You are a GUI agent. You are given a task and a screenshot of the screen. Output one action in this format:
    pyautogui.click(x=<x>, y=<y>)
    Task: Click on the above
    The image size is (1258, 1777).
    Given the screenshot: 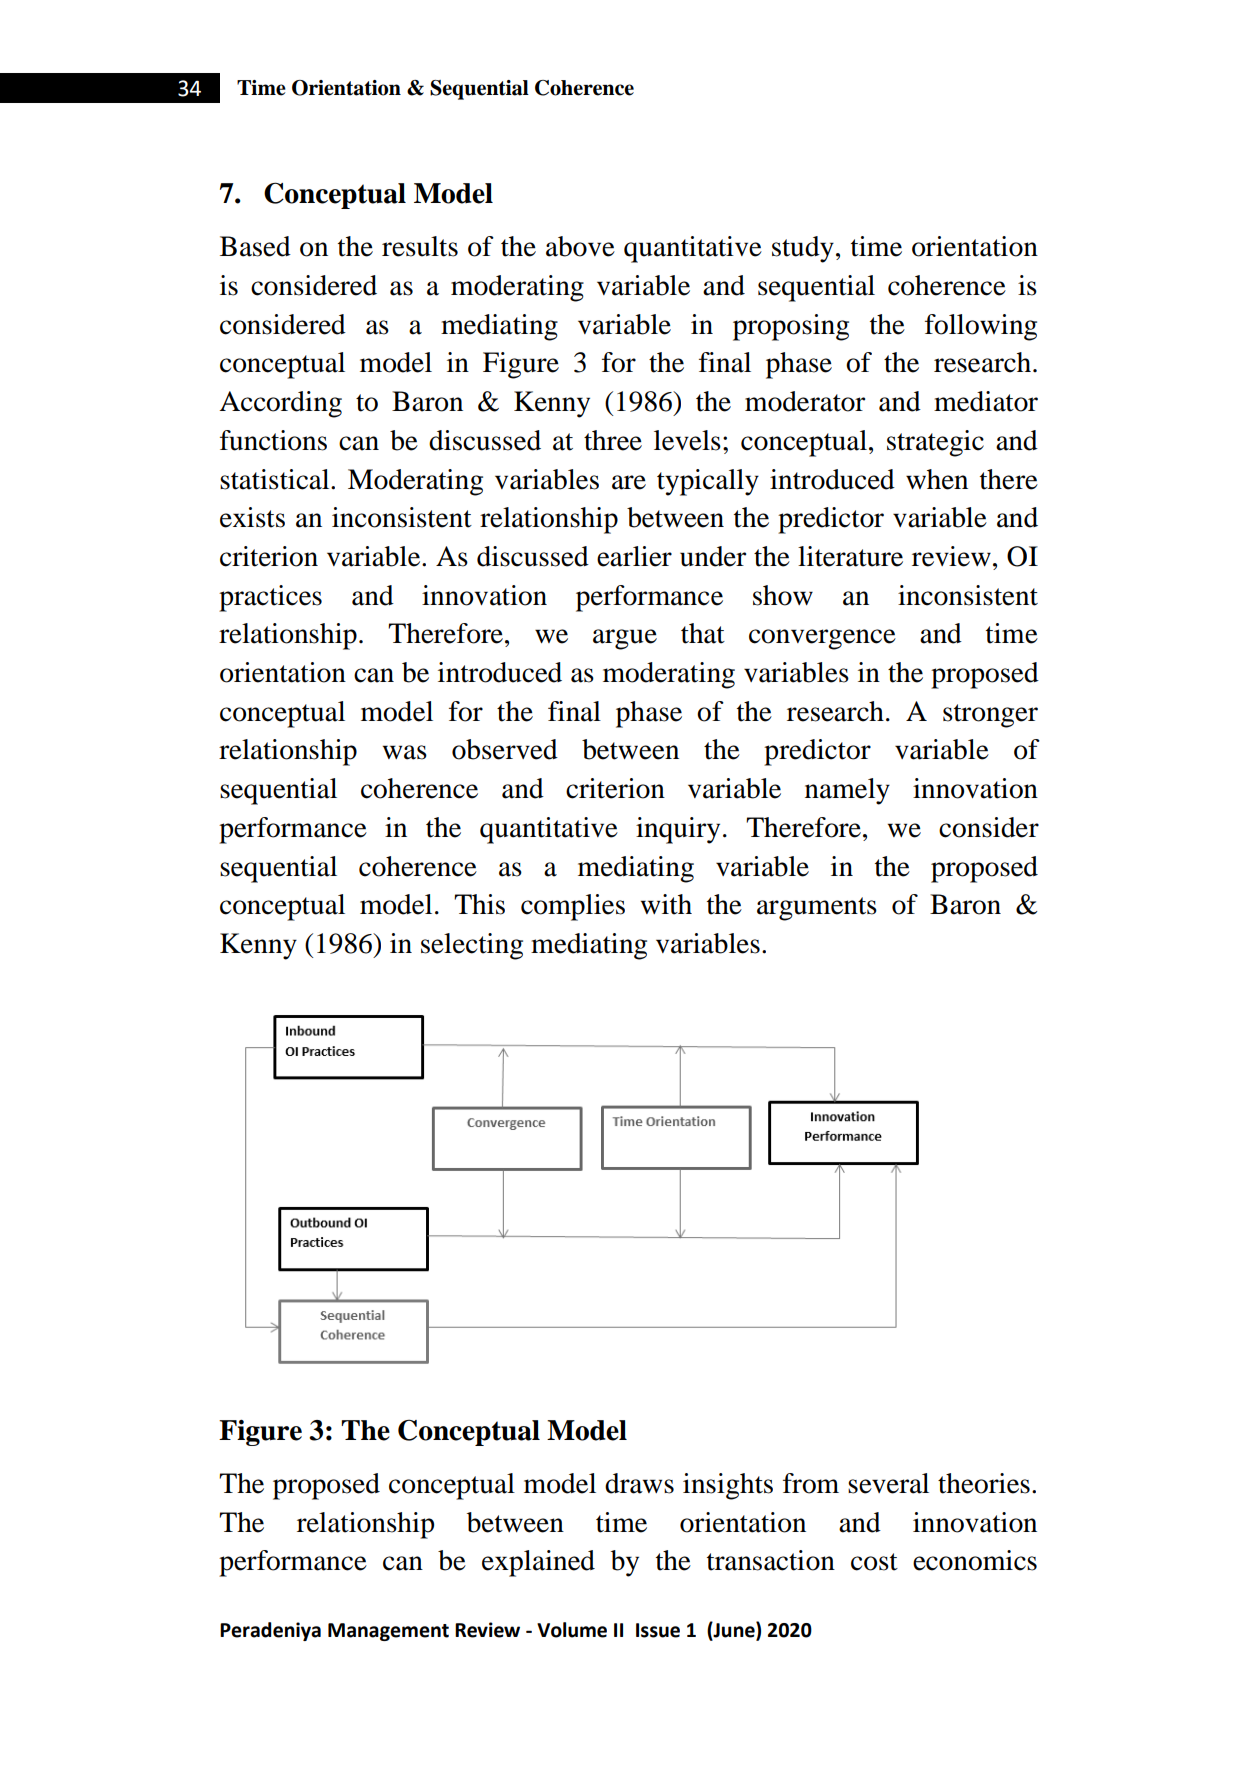 What is the action you would take?
    pyautogui.click(x=580, y=246)
